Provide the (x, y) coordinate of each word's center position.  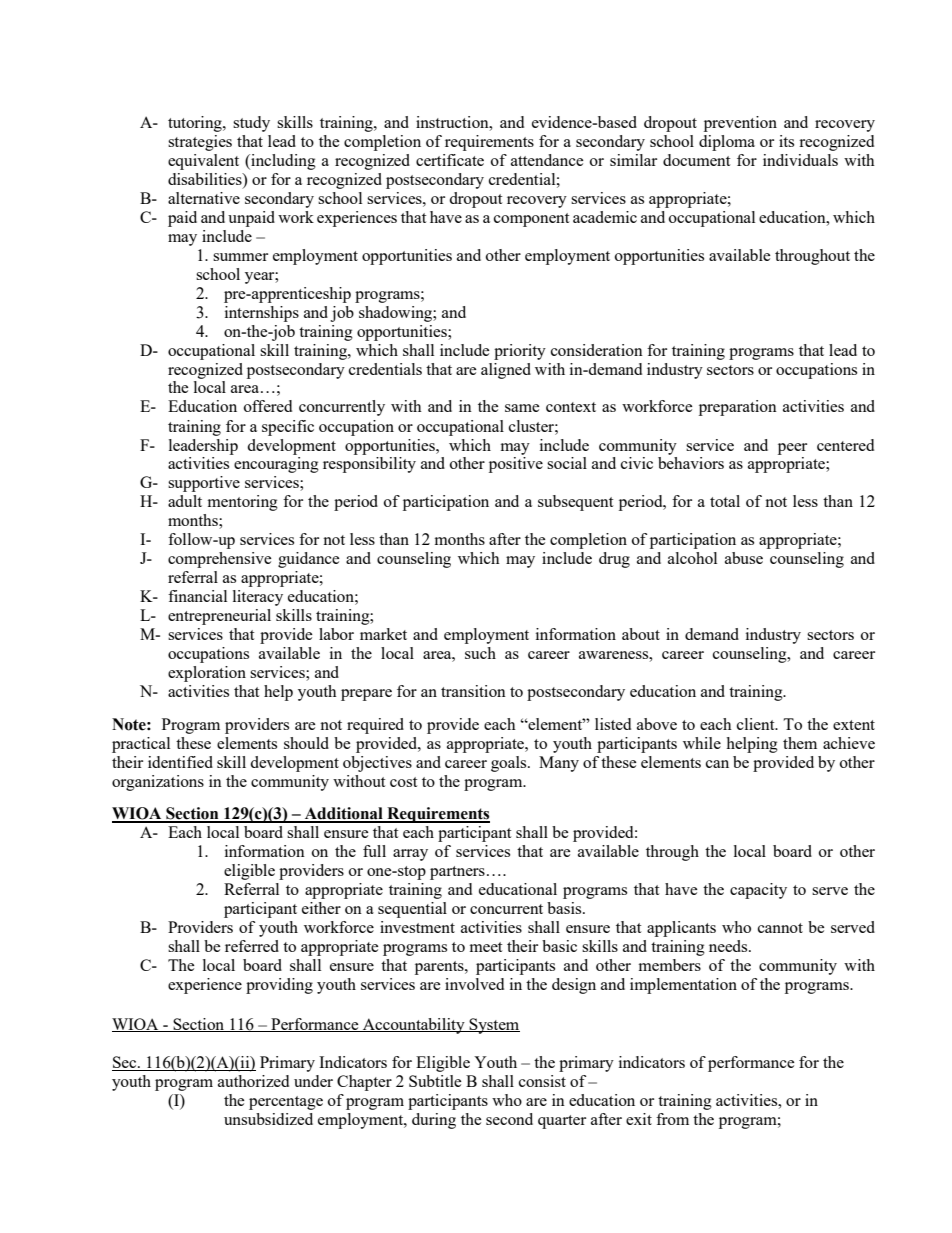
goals (510, 764)
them (800, 743)
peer (792, 449)
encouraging (276, 465)
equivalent (203, 162)
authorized (253, 1081)
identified (180, 762)
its (786, 141)
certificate (450, 160)
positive (516, 465)
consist (542, 1081)
